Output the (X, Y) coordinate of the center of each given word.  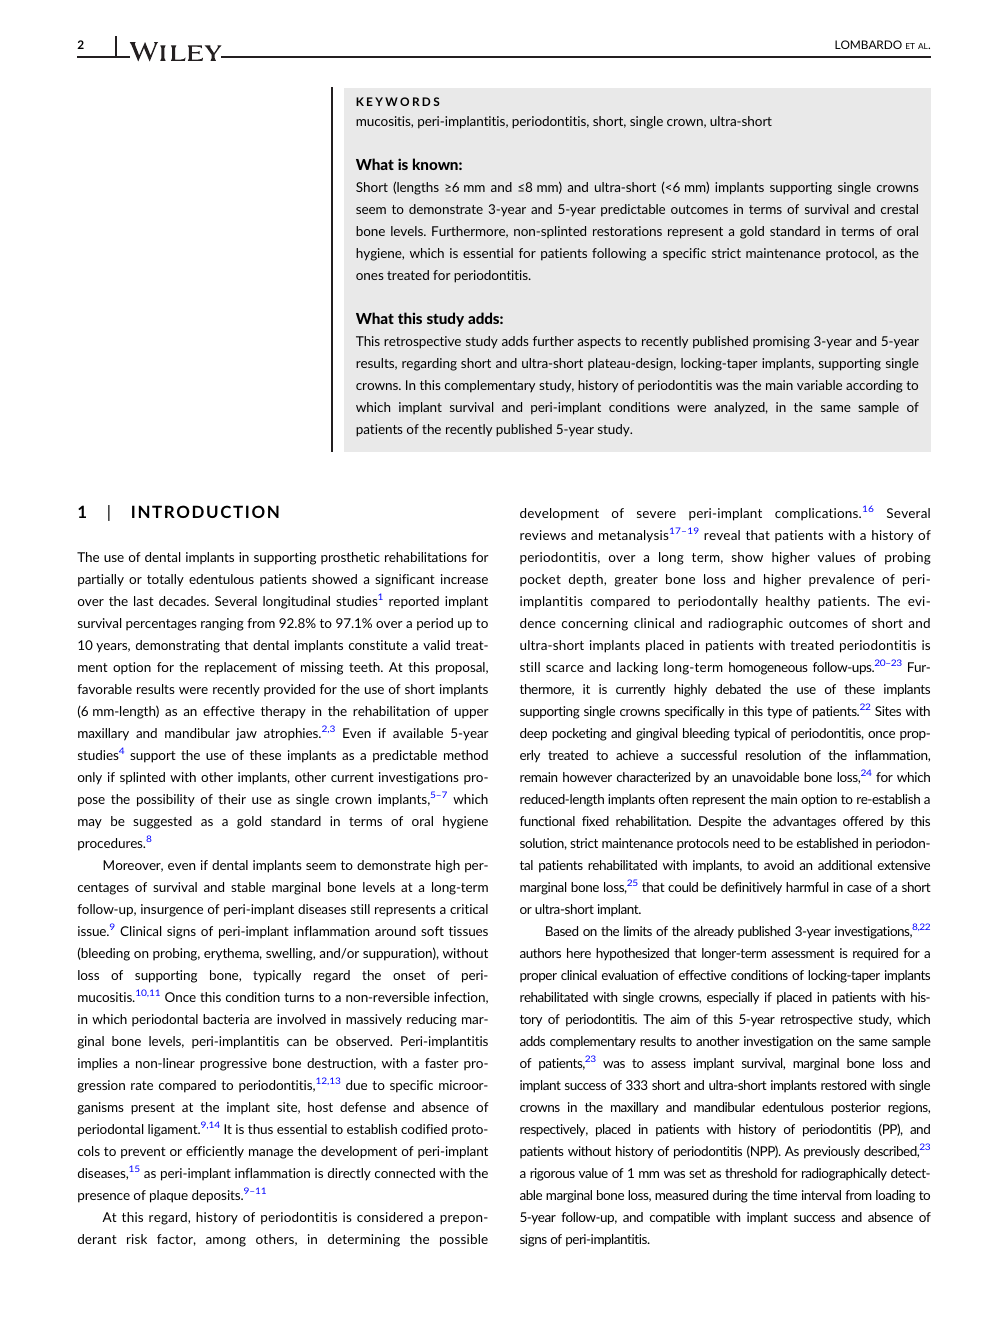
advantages (804, 822)
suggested (162, 822)
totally (165, 580)
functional (547, 821)
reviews (543, 535)
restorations (627, 231)
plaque (169, 1196)
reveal (722, 535)
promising (781, 342)
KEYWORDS (398, 101)
